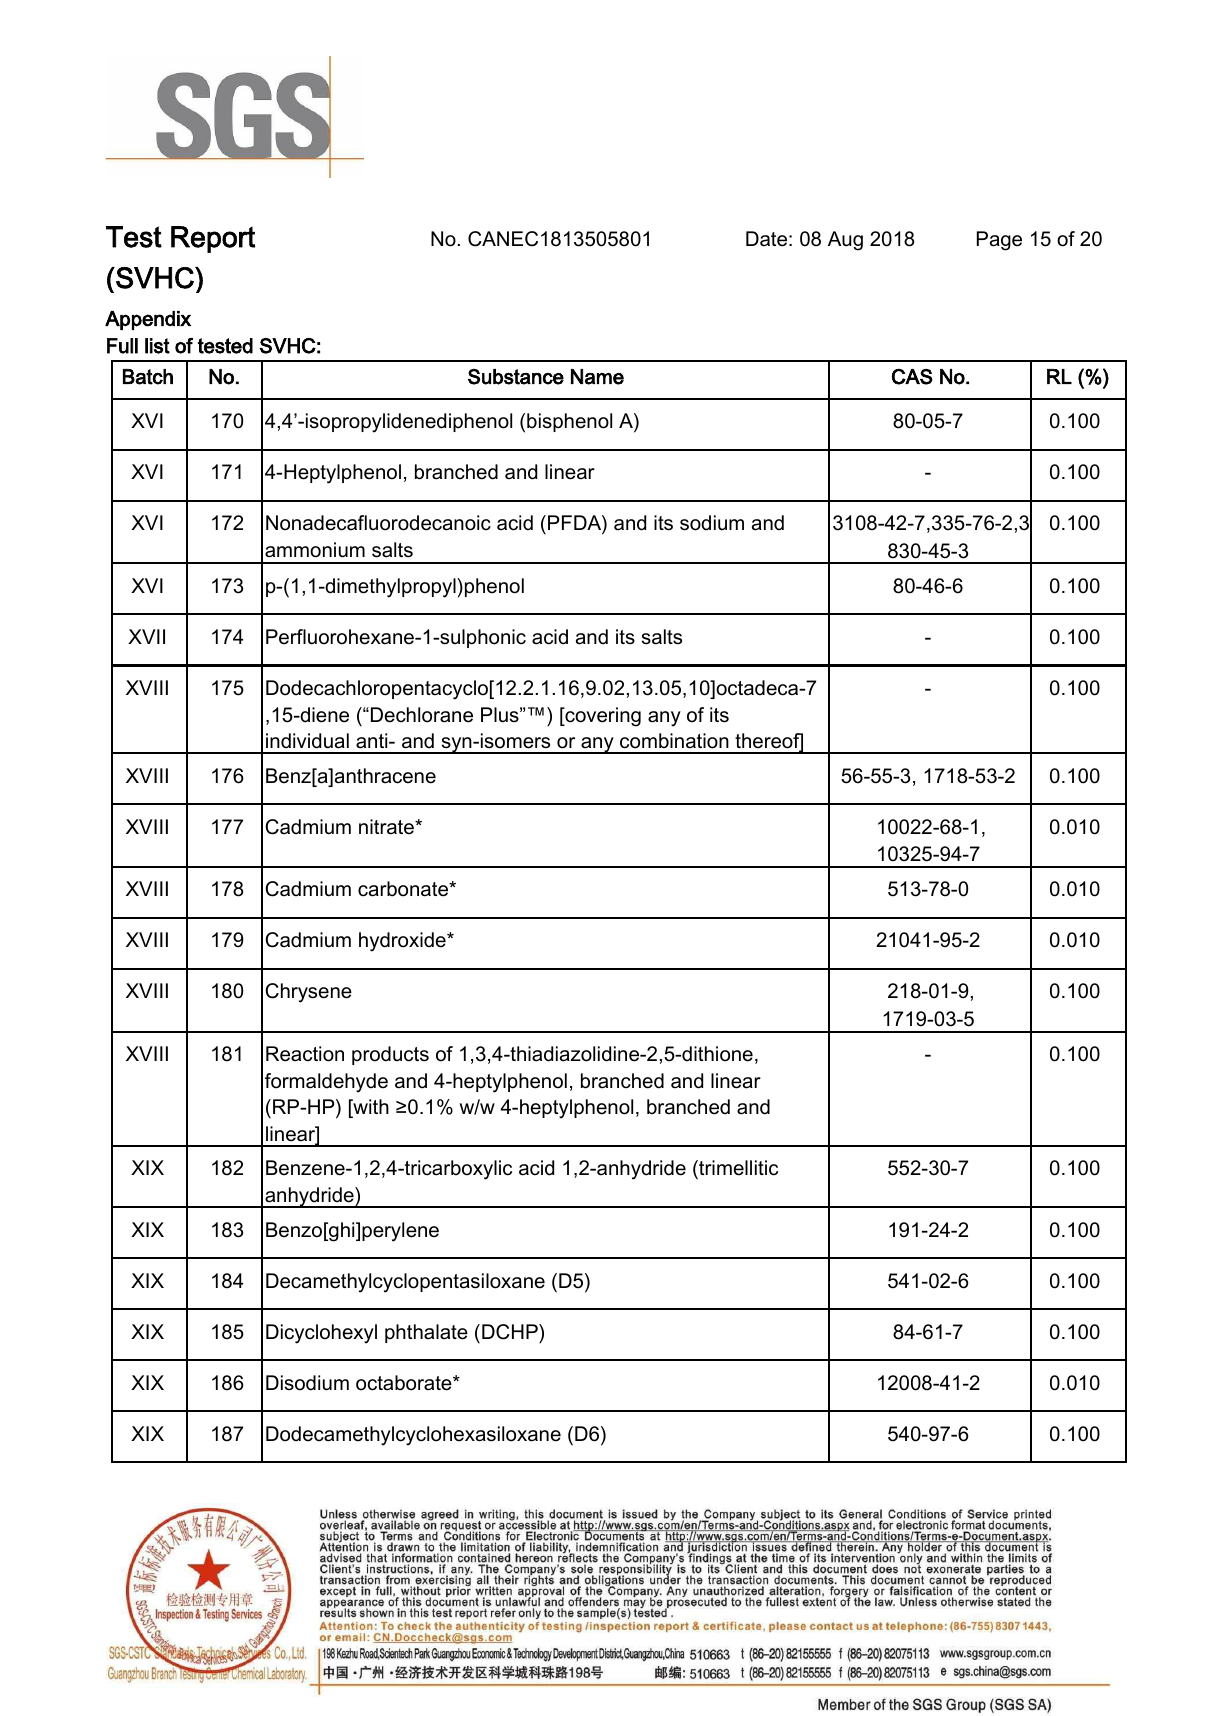 Image resolution: width=1214 pixels, height=1716 pixels. Describe the element at coordinates (674, 741) in the document. I see `combination` at that location.
